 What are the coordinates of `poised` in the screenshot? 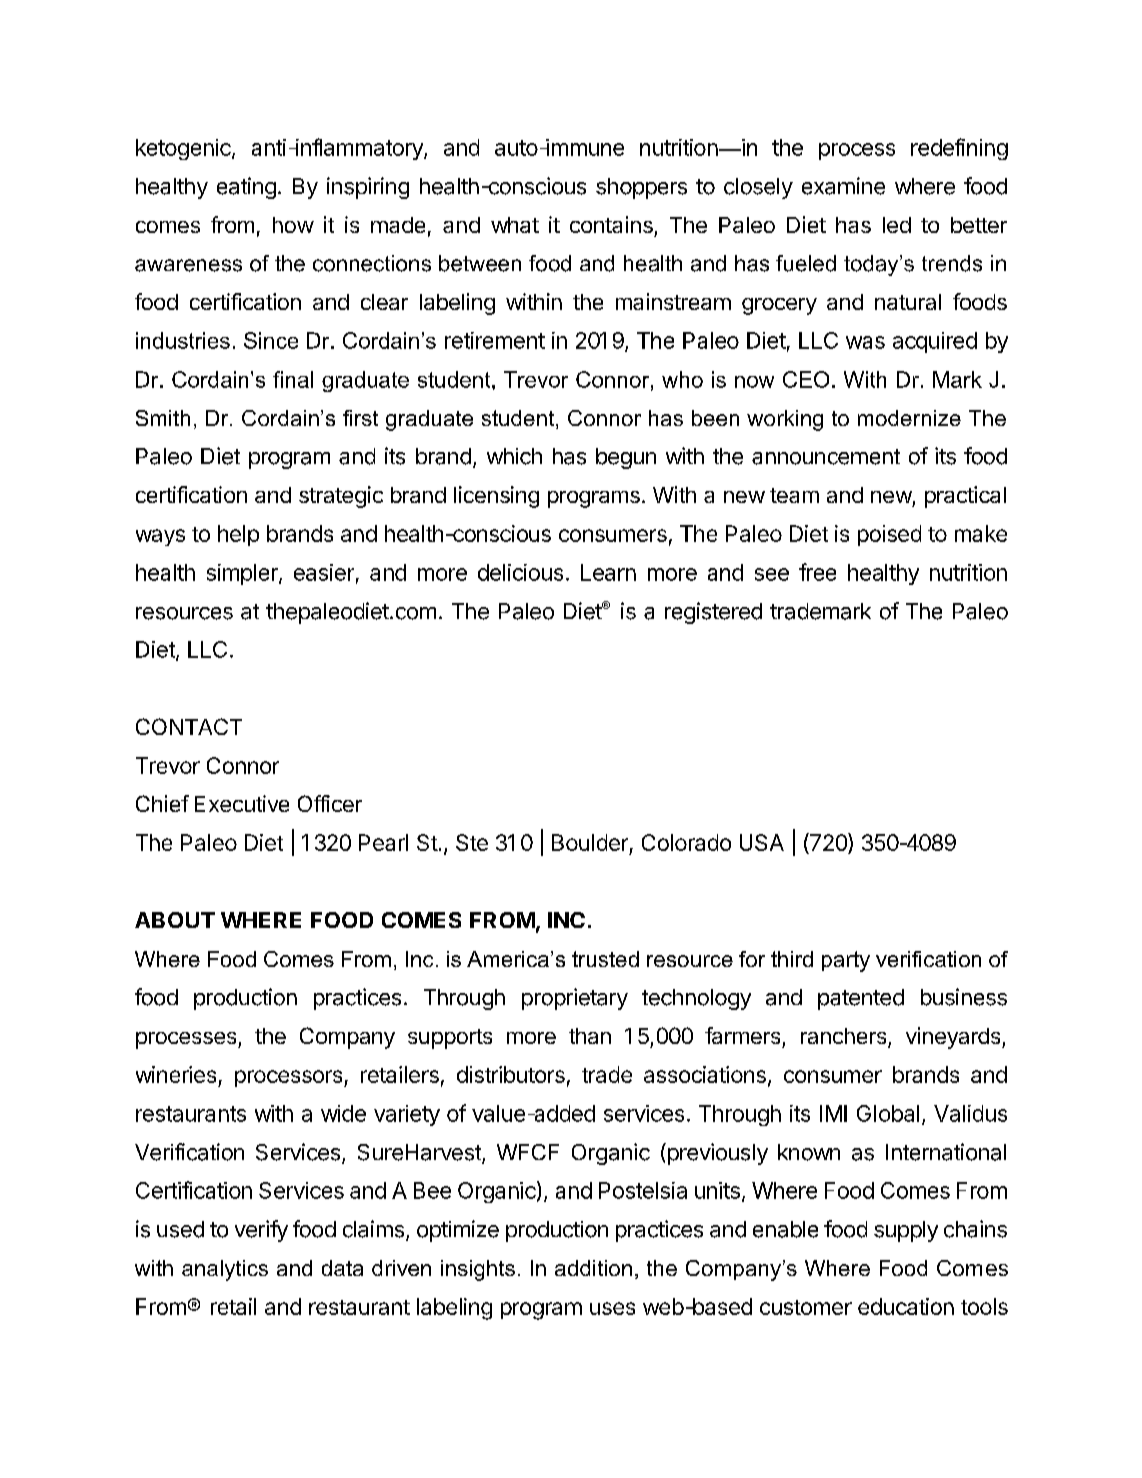 It's located at (889, 535).
